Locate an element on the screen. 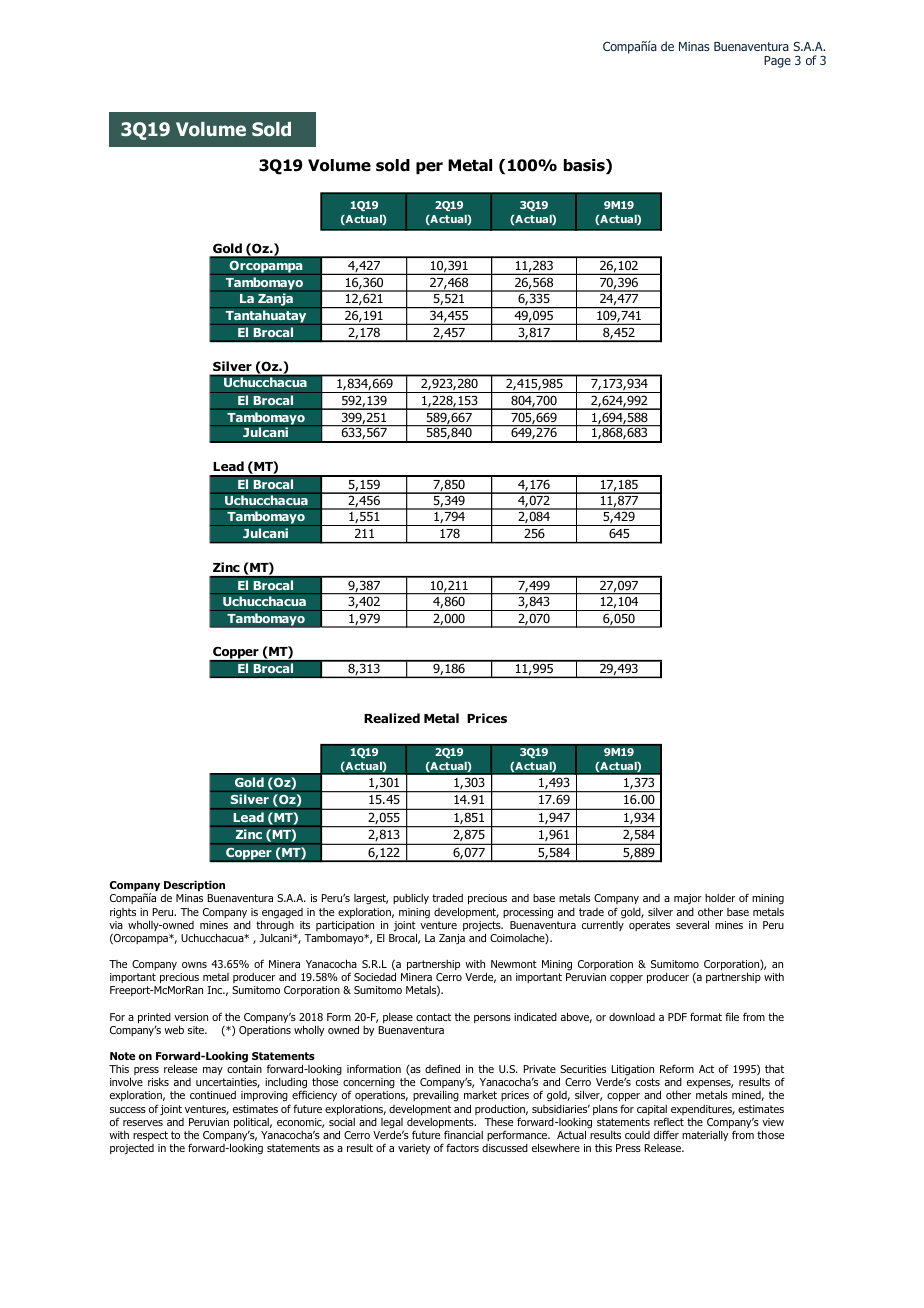 This screenshot has width=924, height=1308. financial is located at coordinates (463, 1134).
